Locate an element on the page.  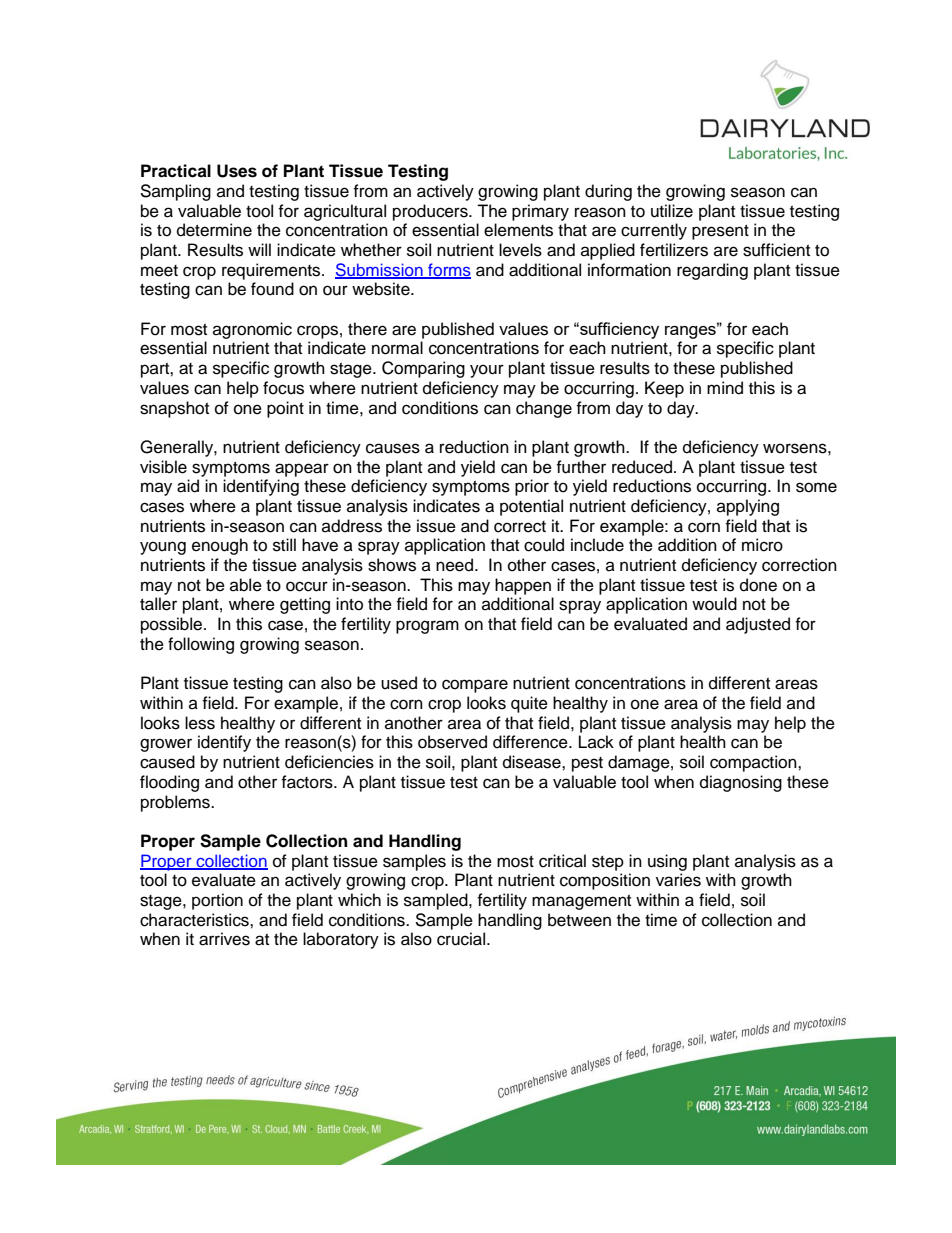
agronomic is located at coordinates (252, 330).
